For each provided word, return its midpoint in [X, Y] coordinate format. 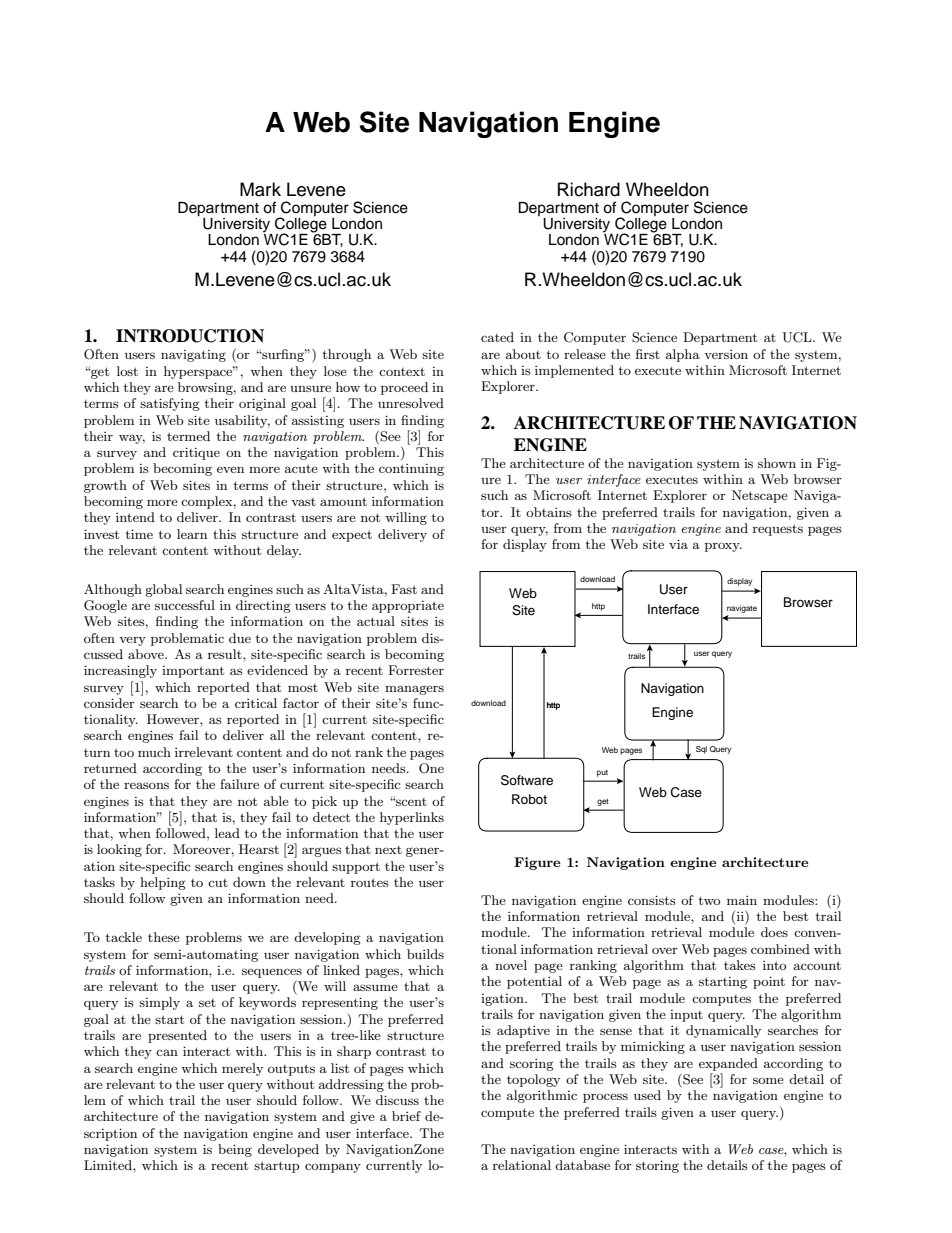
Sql [701, 750]
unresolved [411, 403]
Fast [404, 589]
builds [425, 954]
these [164, 937]
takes [740, 965]
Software [527, 780]
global [163, 590]
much [154, 752]
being [235, 1150]
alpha [683, 355]
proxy [723, 547]
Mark [260, 189]
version [726, 354]
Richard [589, 189]
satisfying [170, 404]
